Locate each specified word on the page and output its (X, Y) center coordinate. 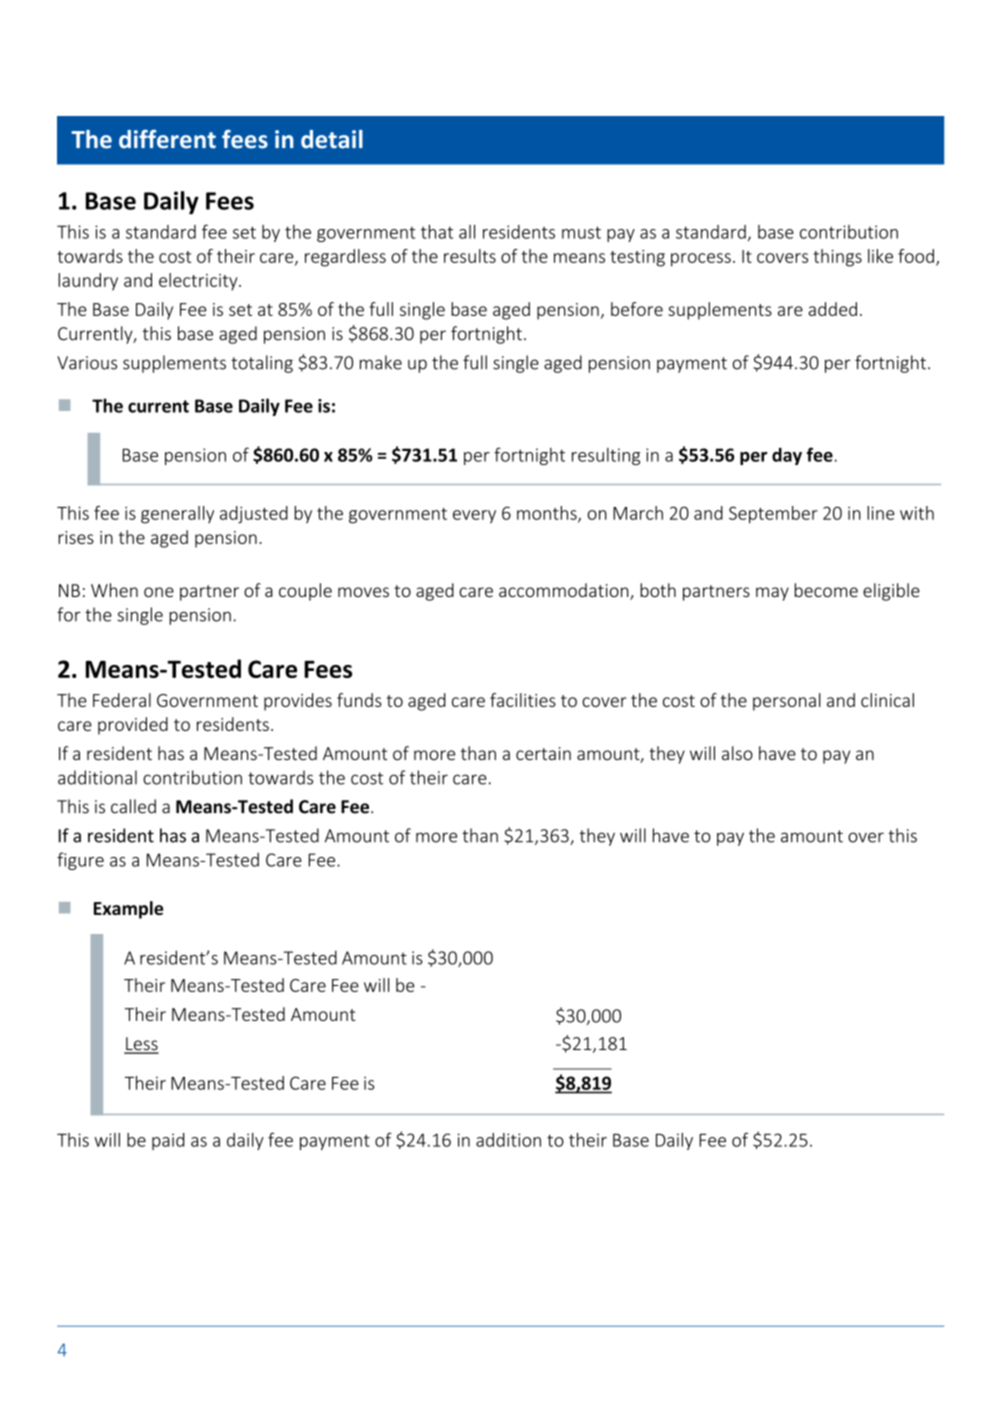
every (474, 516)
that (437, 231)
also (737, 753)
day (787, 456)
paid (168, 1141)
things (837, 258)
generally (177, 515)
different (167, 139)
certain (543, 753)
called (133, 806)
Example (128, 910)
